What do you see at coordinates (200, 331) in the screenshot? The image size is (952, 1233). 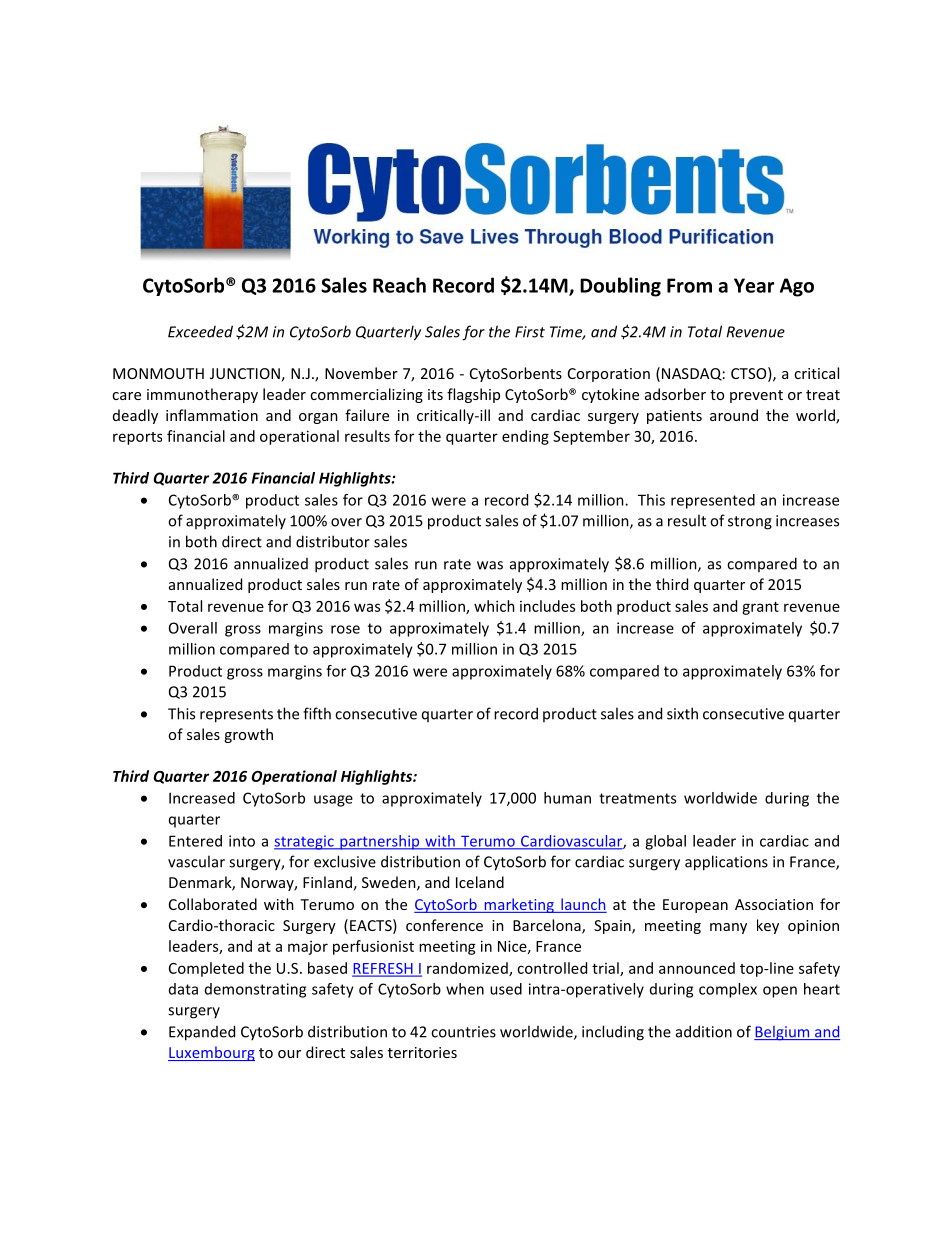 I see `Exceeded` at bounding box center [200, 331].
